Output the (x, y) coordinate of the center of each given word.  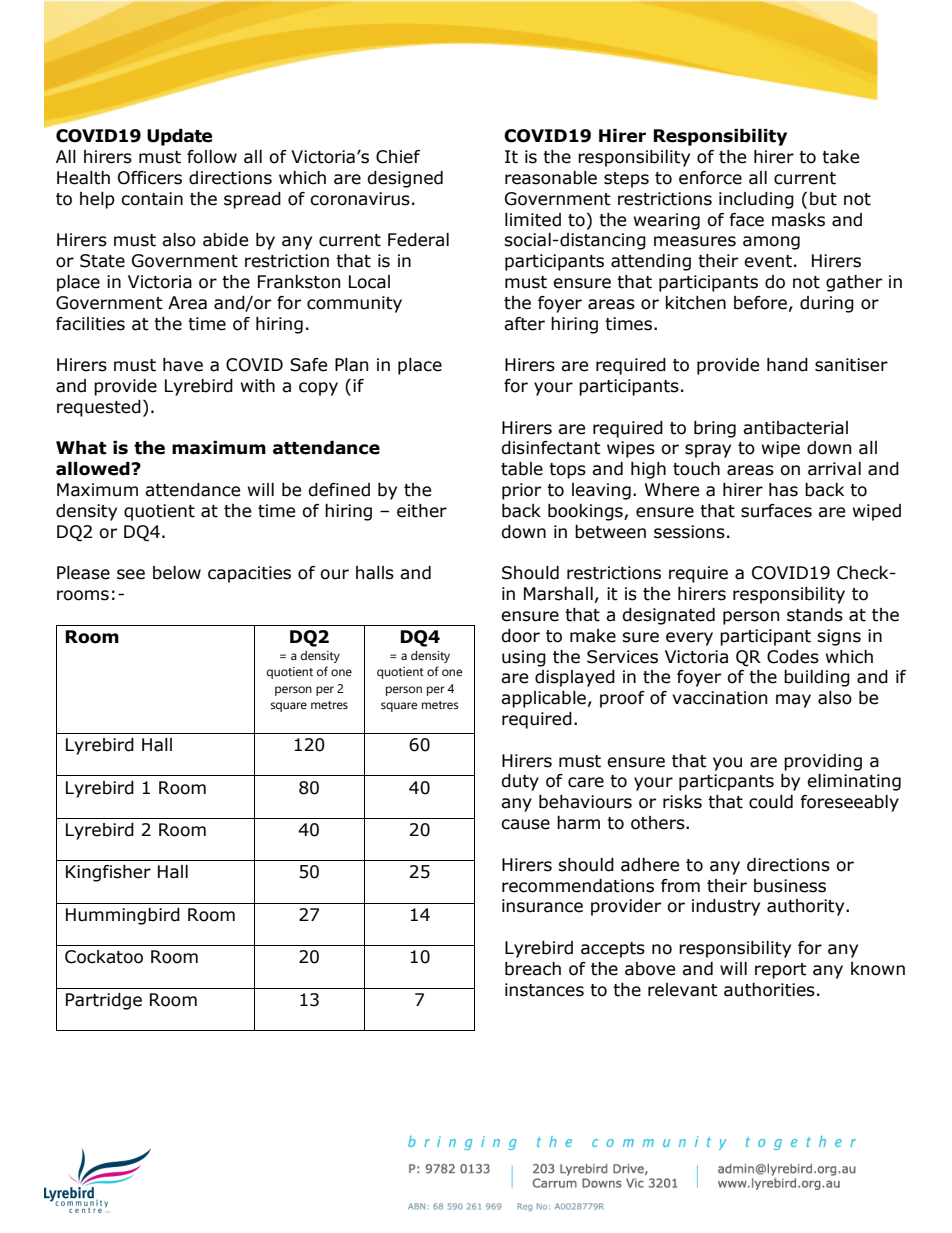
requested (99, 408)
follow (212, 157)
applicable (543, 699)
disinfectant (551, 448)
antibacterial (795, 428)
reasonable (551, 178)
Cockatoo (104, 957)
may (793, 701)
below (177, 573)
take (840, 157)
